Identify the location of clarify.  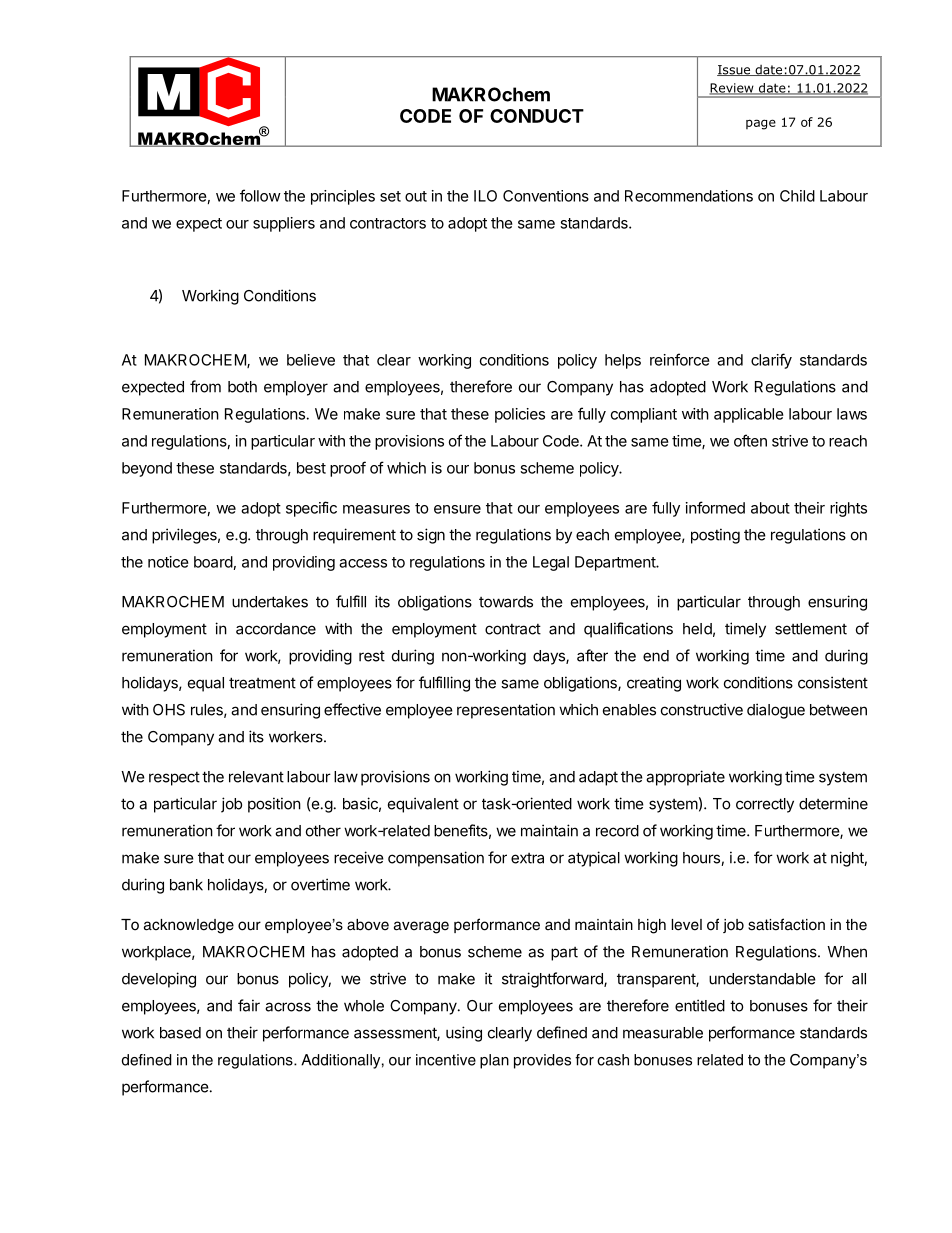
(771, 361).
